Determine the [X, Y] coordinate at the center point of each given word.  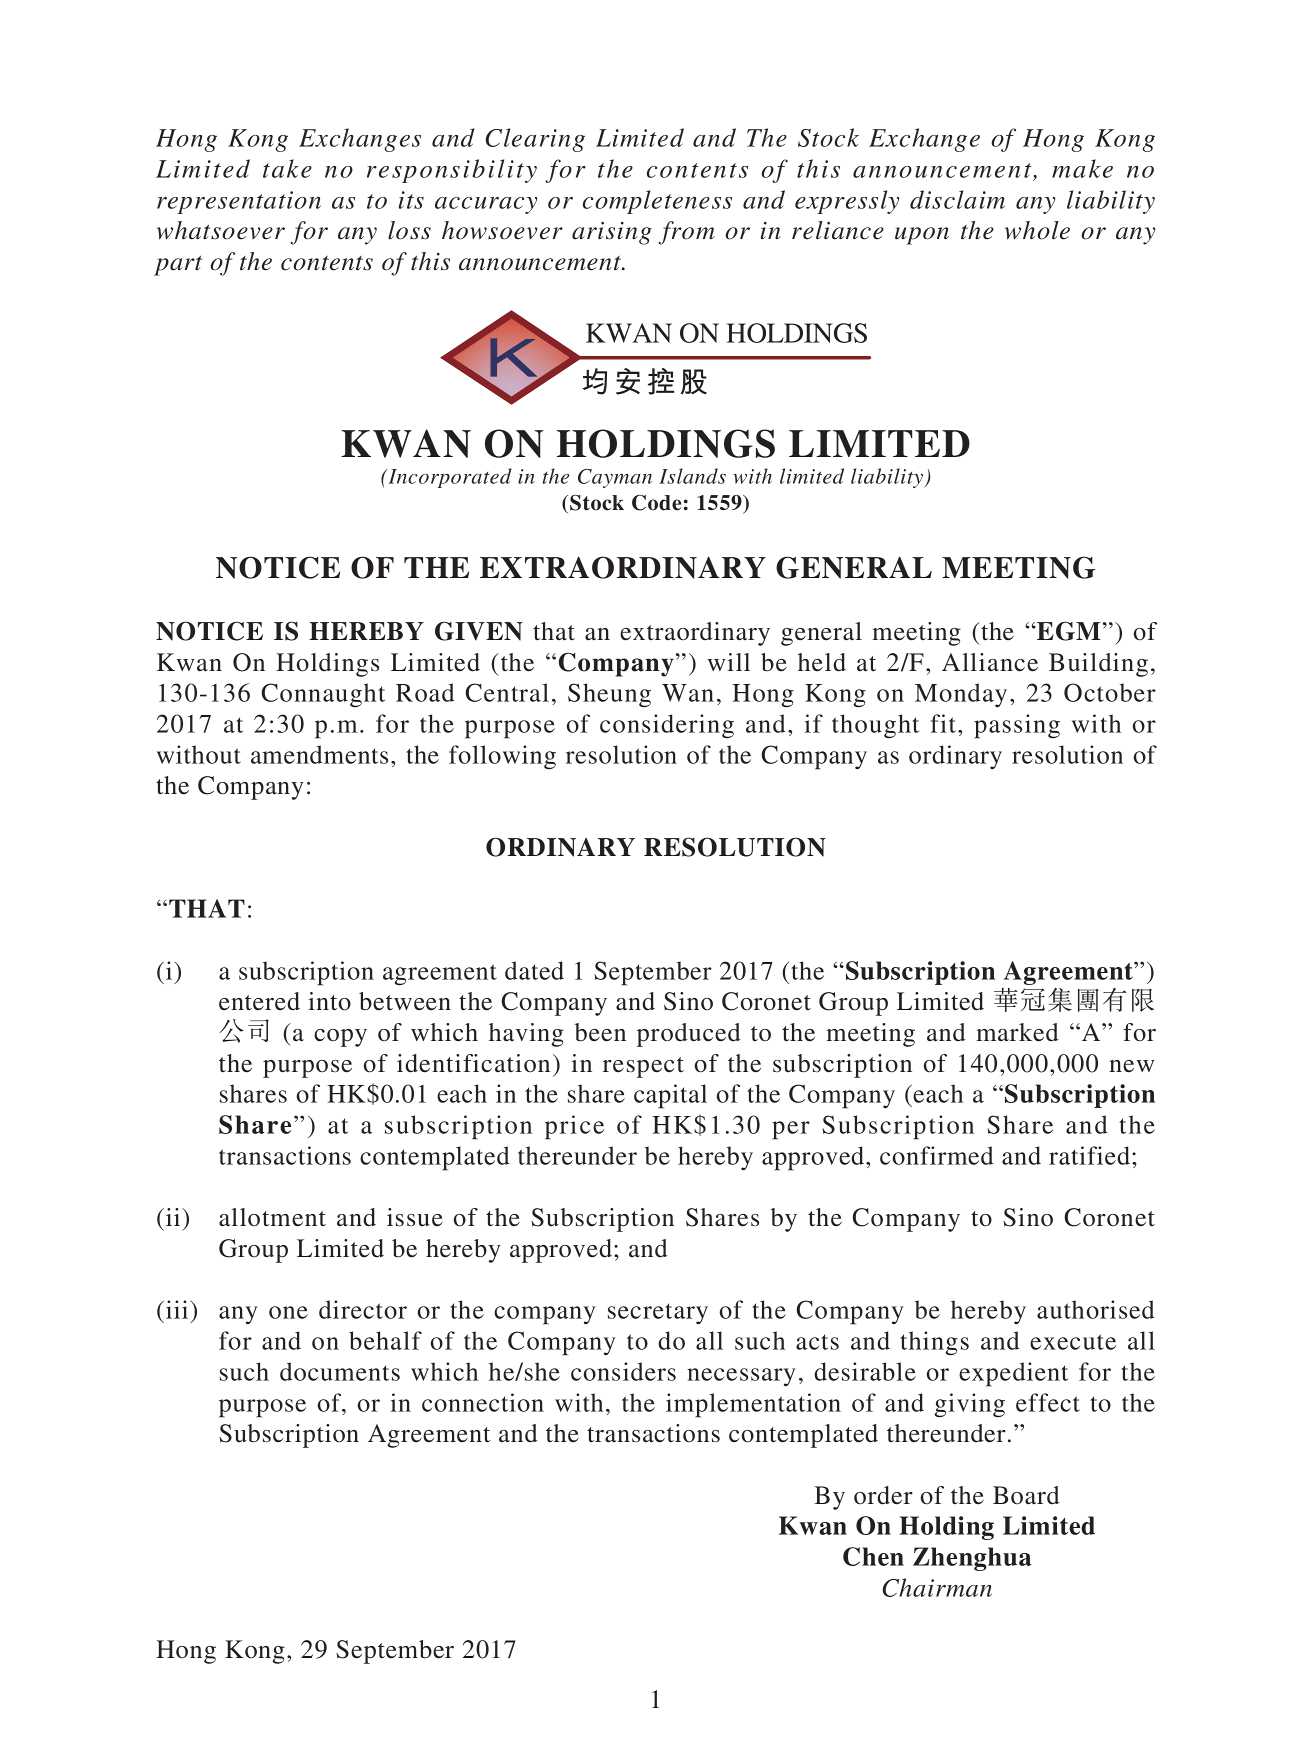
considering [667, 726]
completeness [657, 202]
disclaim [957, 199]
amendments [319, 754]
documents [340, 1371]
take [287, 168]
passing [1017, 726]
